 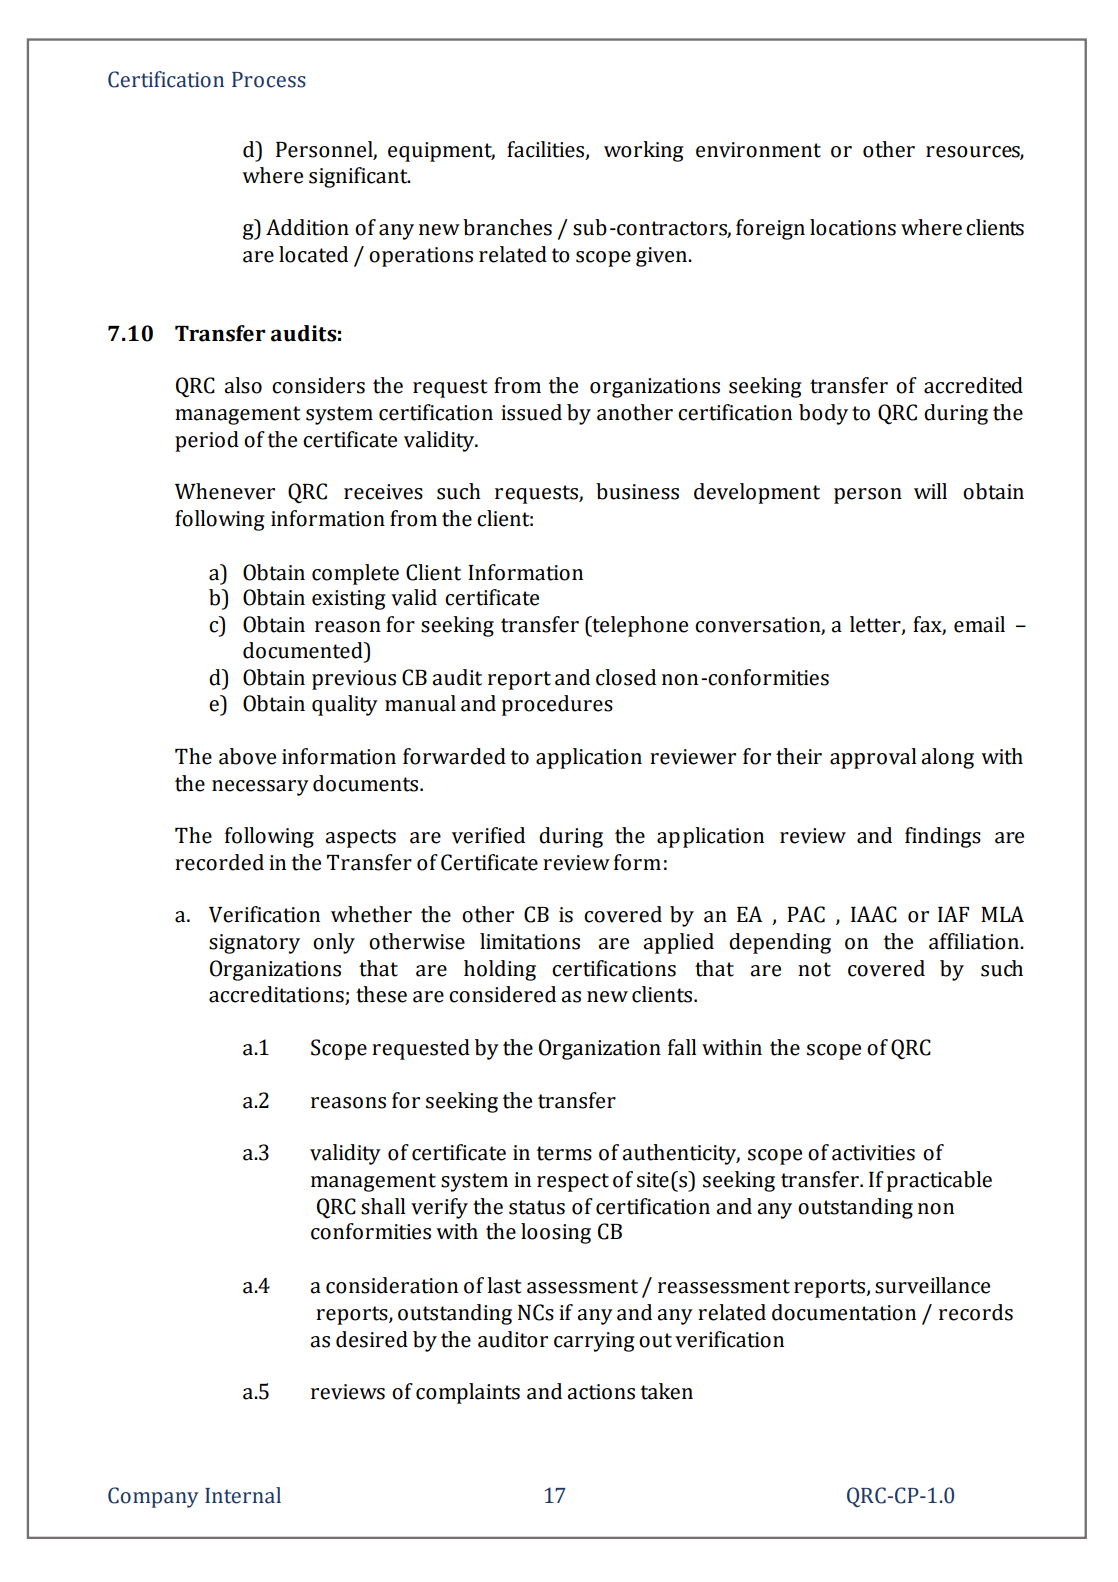 What do you see at coordinates (873, 758) in the document?
I see `approval` at bounding box center [873, 758].
